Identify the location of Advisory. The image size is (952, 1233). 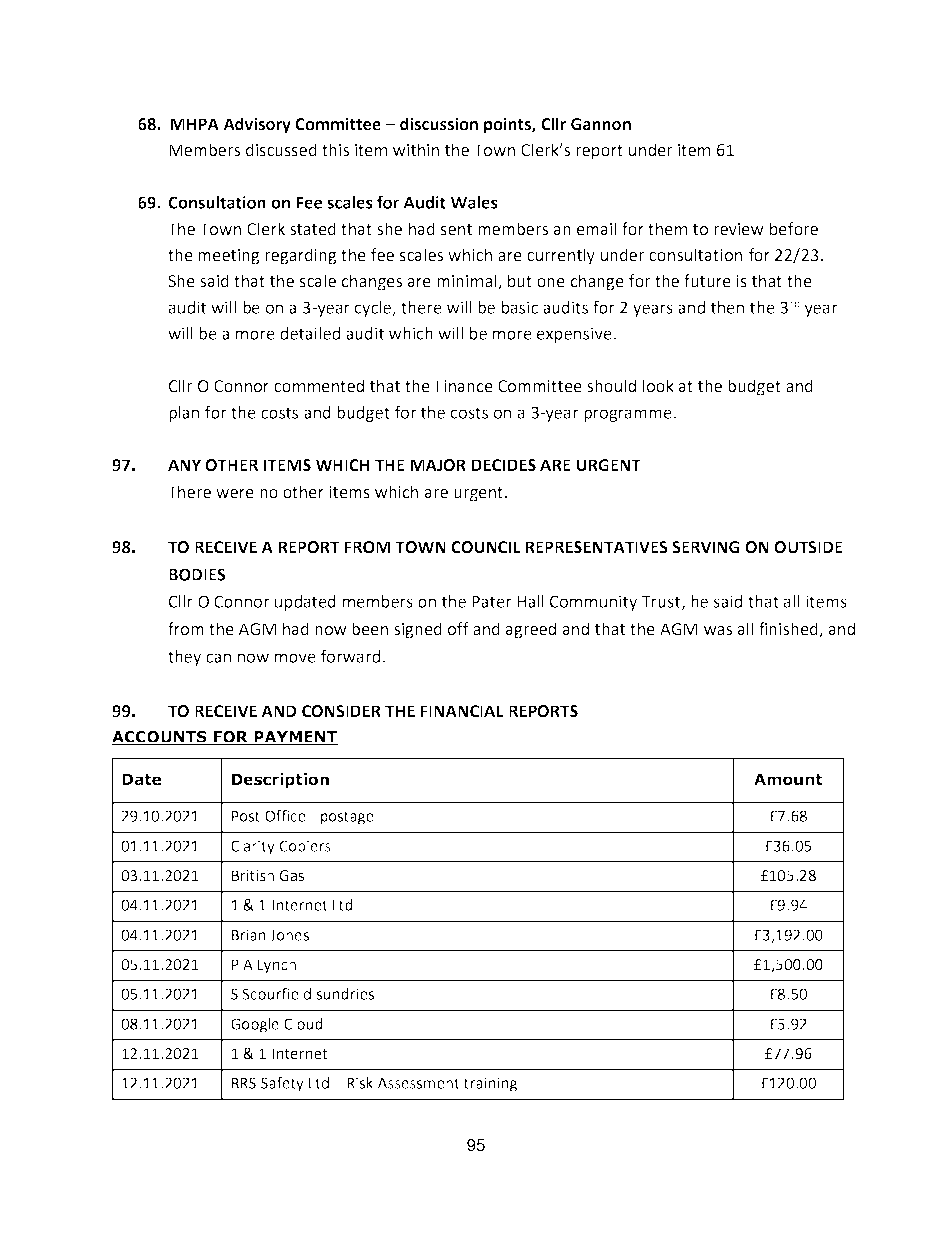
(257, 125).
